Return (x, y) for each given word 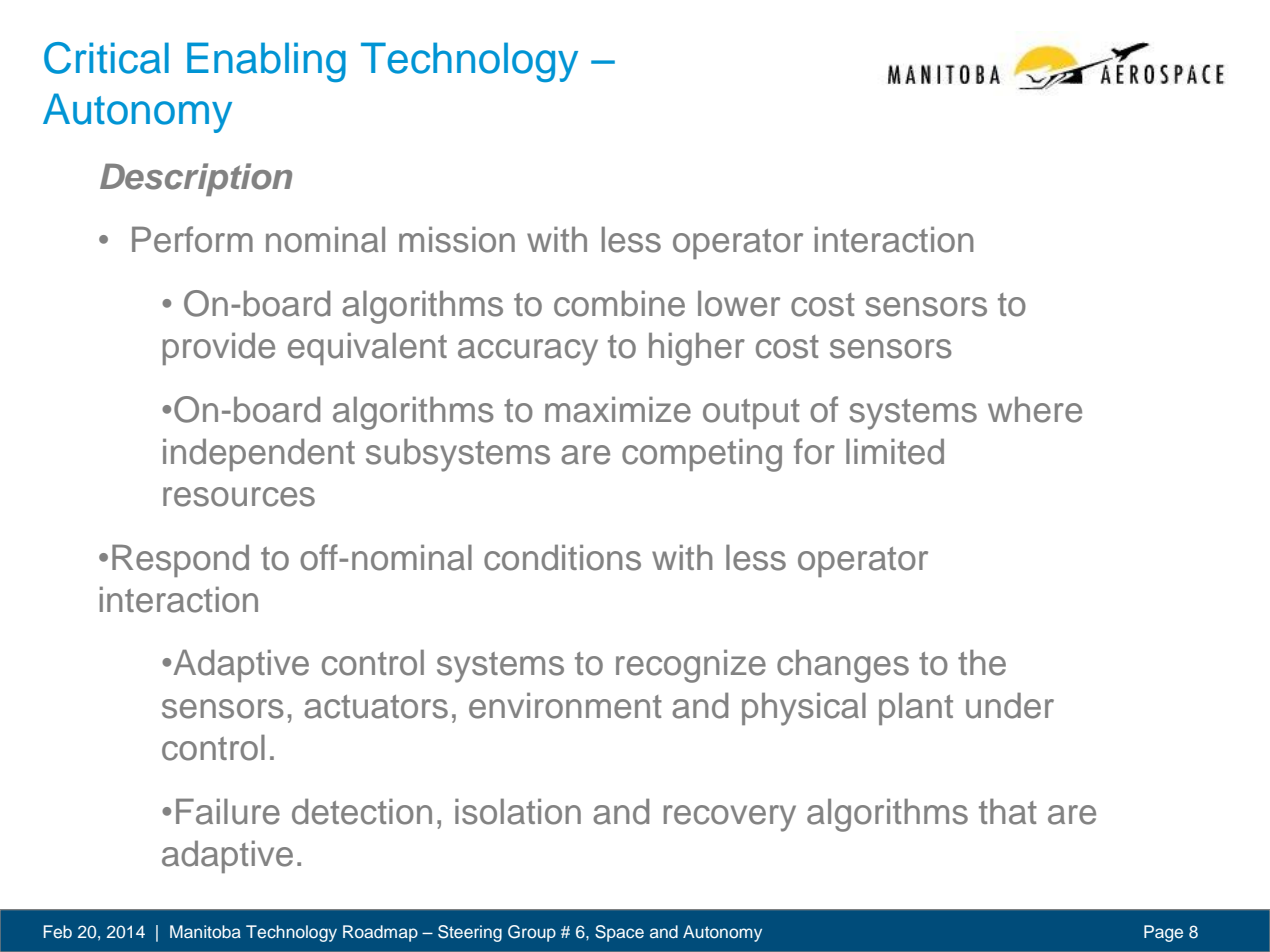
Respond (180, 560)
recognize (691, 666)
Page (1163, 933)
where (1035, 409)
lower (739, 303)
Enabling (266, 62)
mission (457, 239)
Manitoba (205, 931)
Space (619, 933)
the (982, 662)
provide (219, 348)
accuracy (528, 352)
